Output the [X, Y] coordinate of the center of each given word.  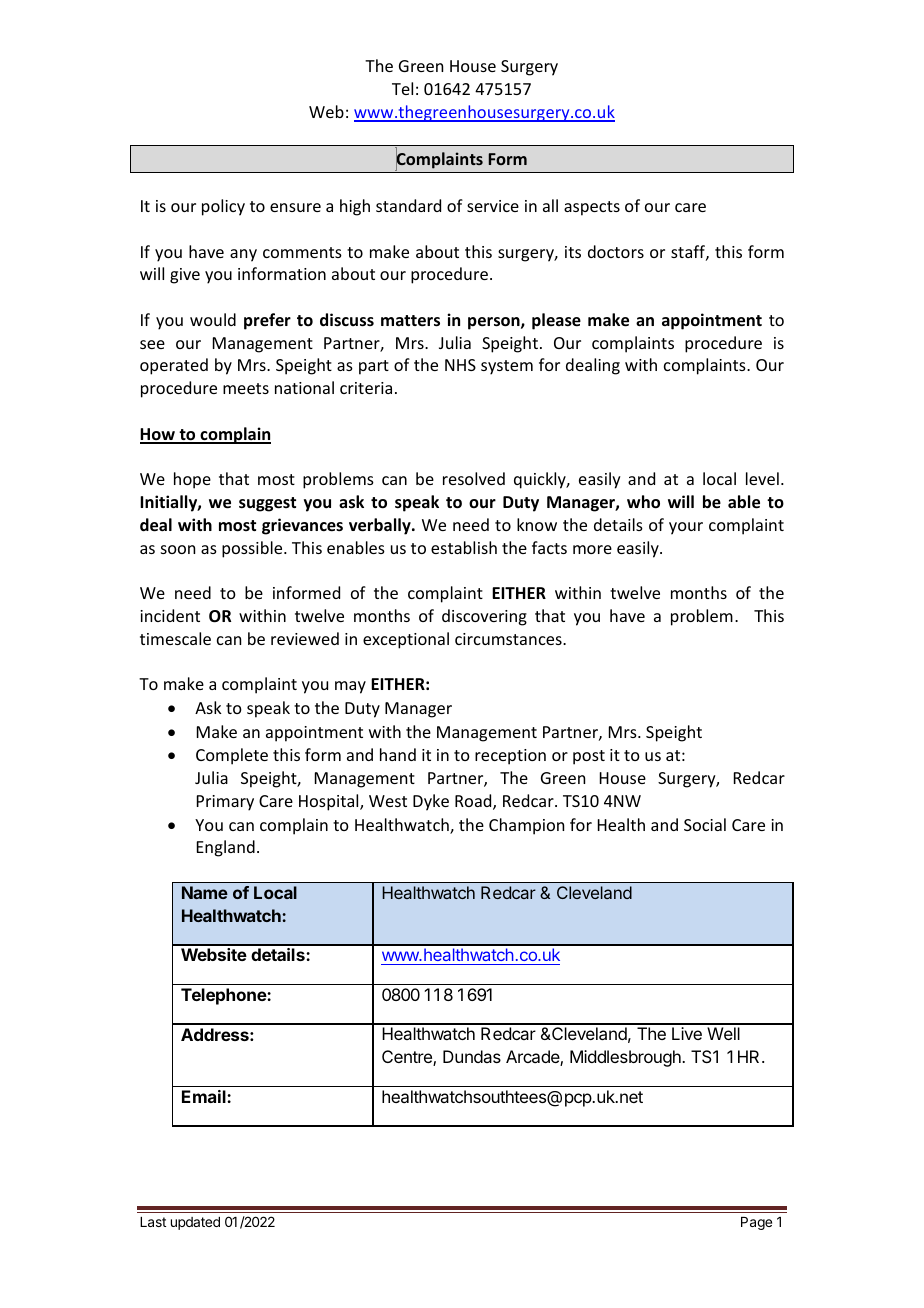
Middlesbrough [626, 1058]
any [243, 255]
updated [195, 1223]
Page [756, 1223]
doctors [616, 251]
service [493, 206]
